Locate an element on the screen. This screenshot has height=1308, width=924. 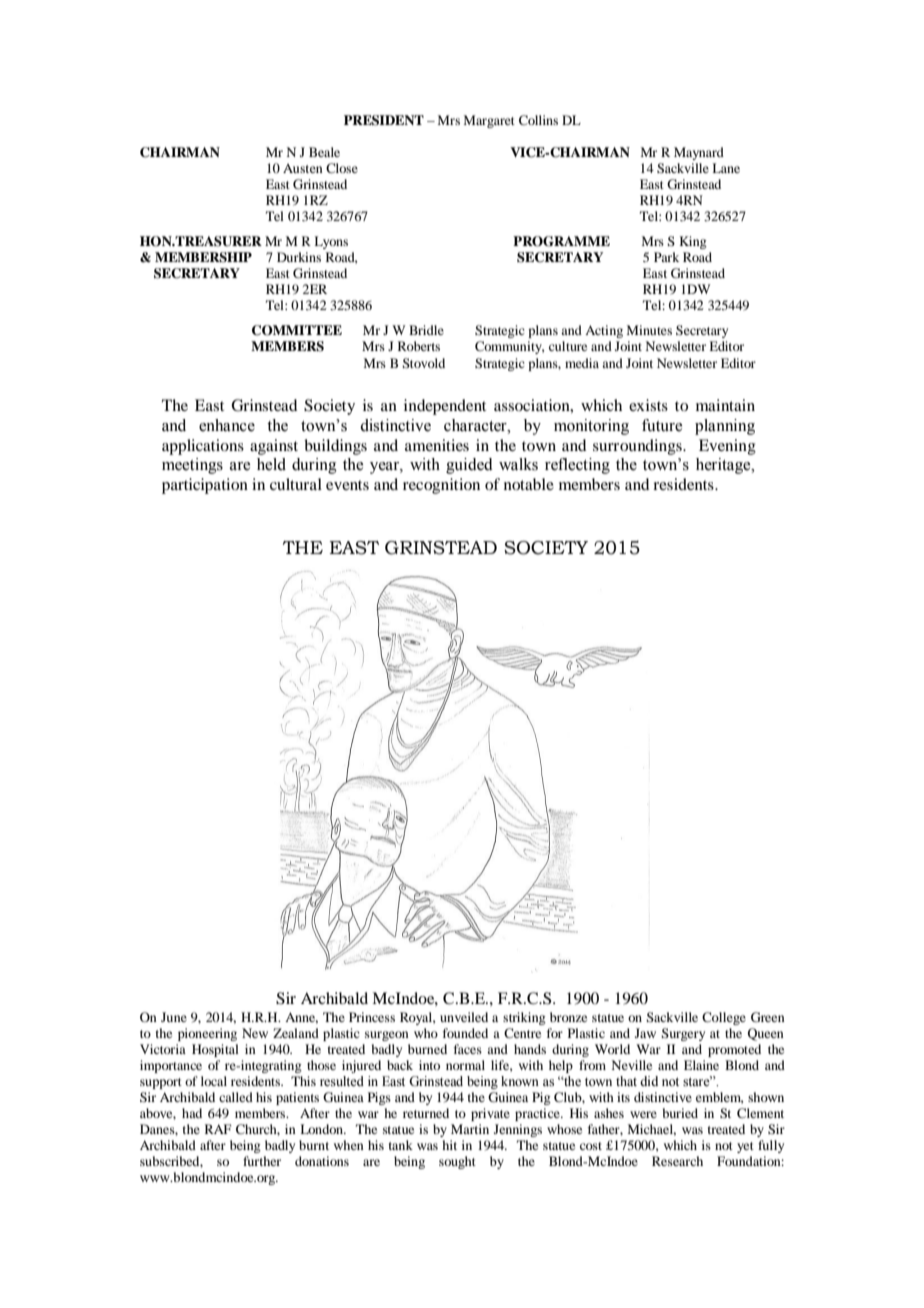
heritage is located at coordinates (724, 466).
